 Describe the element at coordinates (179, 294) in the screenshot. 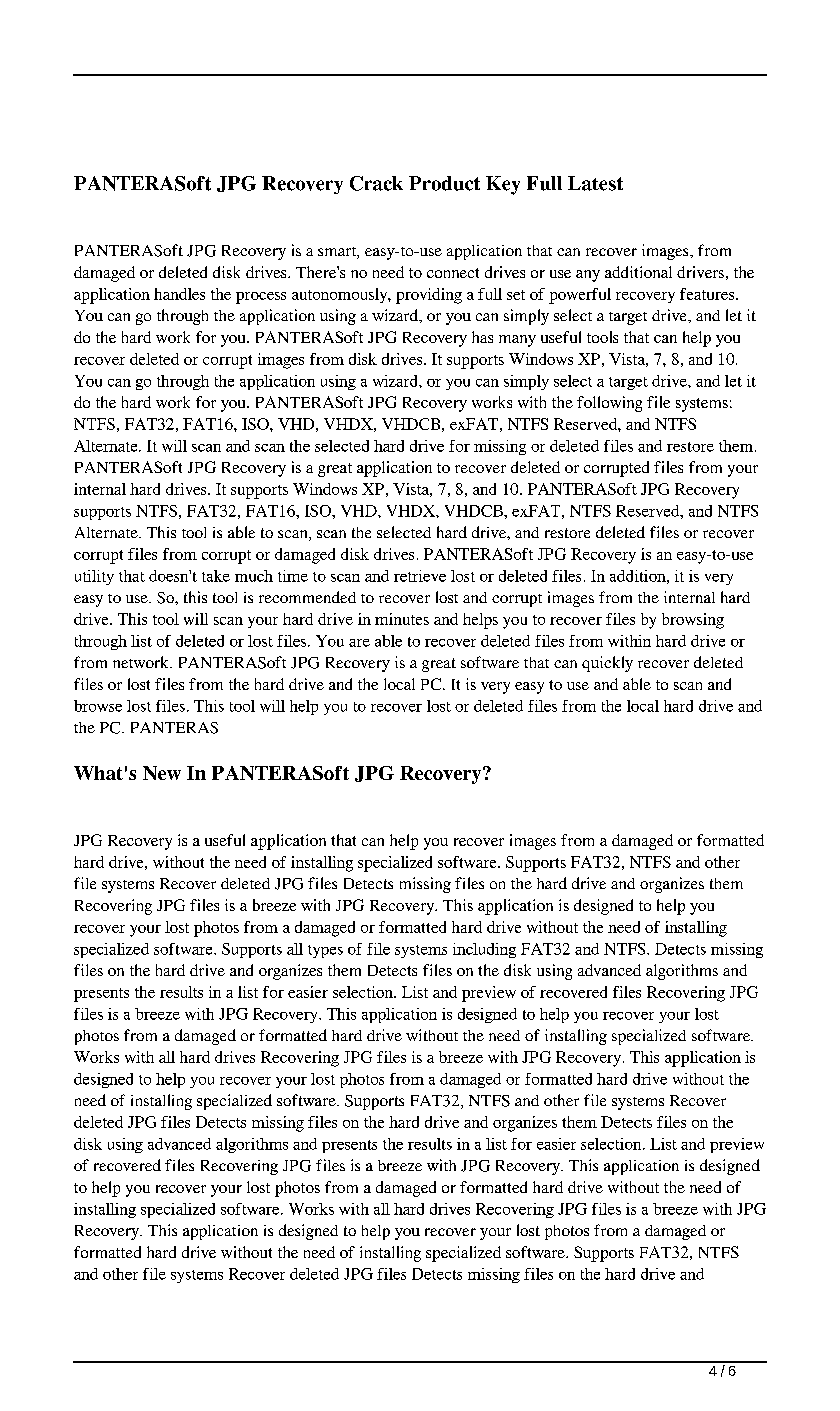

I see `handles` at that location.
